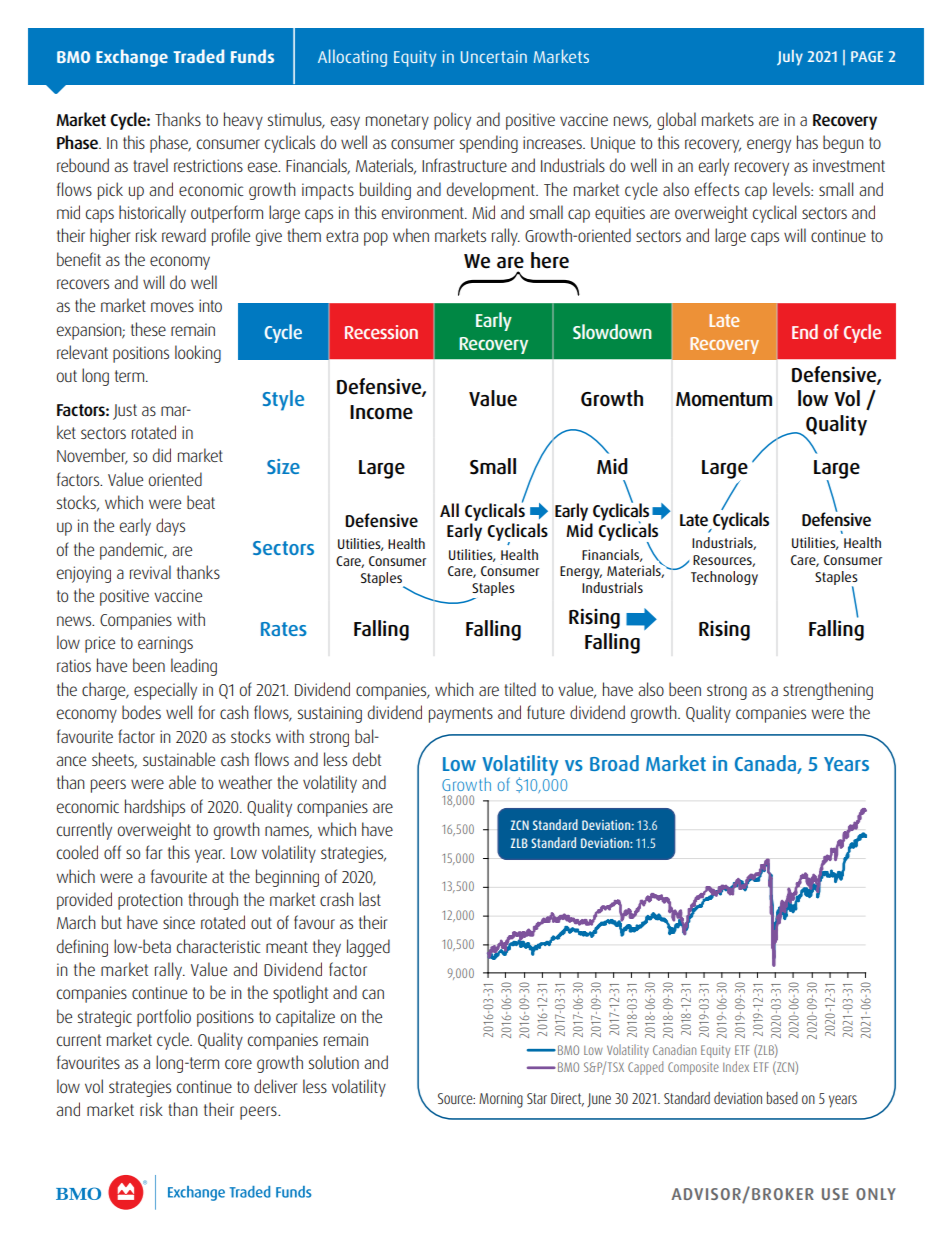  I want to click on policy, so click(452, 121).
